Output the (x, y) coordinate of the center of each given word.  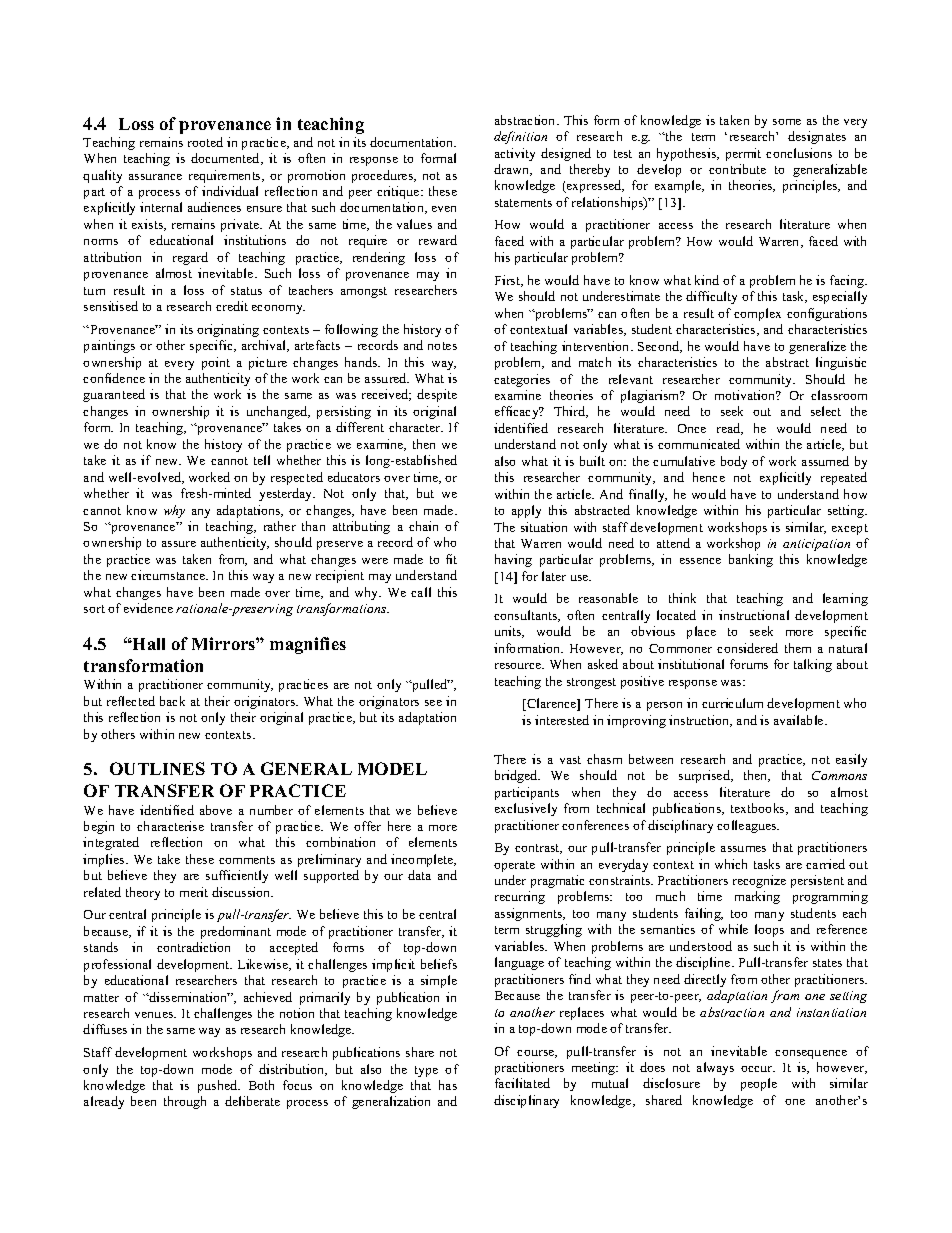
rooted (205, 142)
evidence (148, 608)
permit (743, 154)
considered (747, 648)
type (426, 1071)
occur (758, 1069)
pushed (219, 1086)
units (509, 632)
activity (515, 154)
